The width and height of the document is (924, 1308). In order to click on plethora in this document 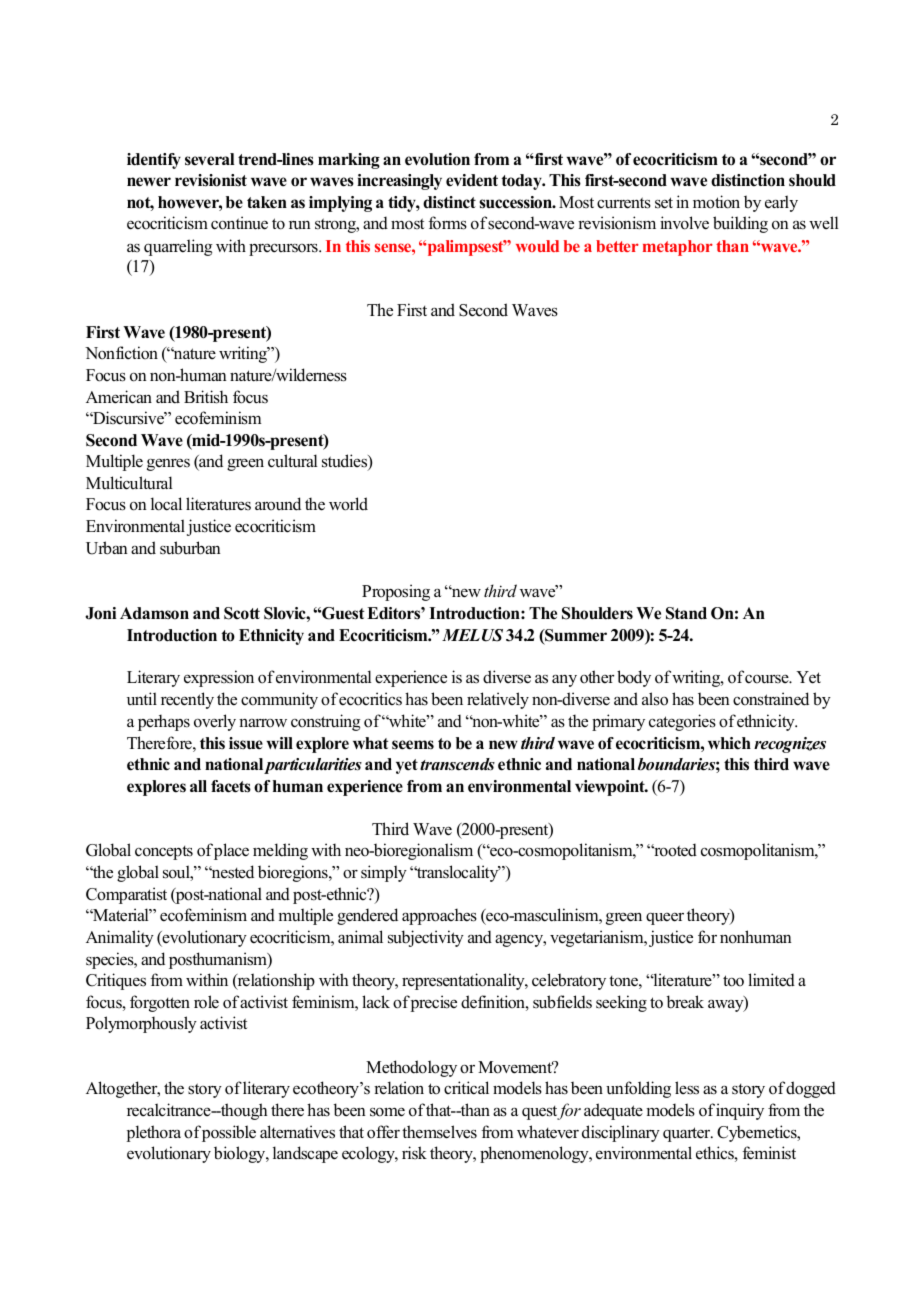, I will do `click(154, 1133)`.
